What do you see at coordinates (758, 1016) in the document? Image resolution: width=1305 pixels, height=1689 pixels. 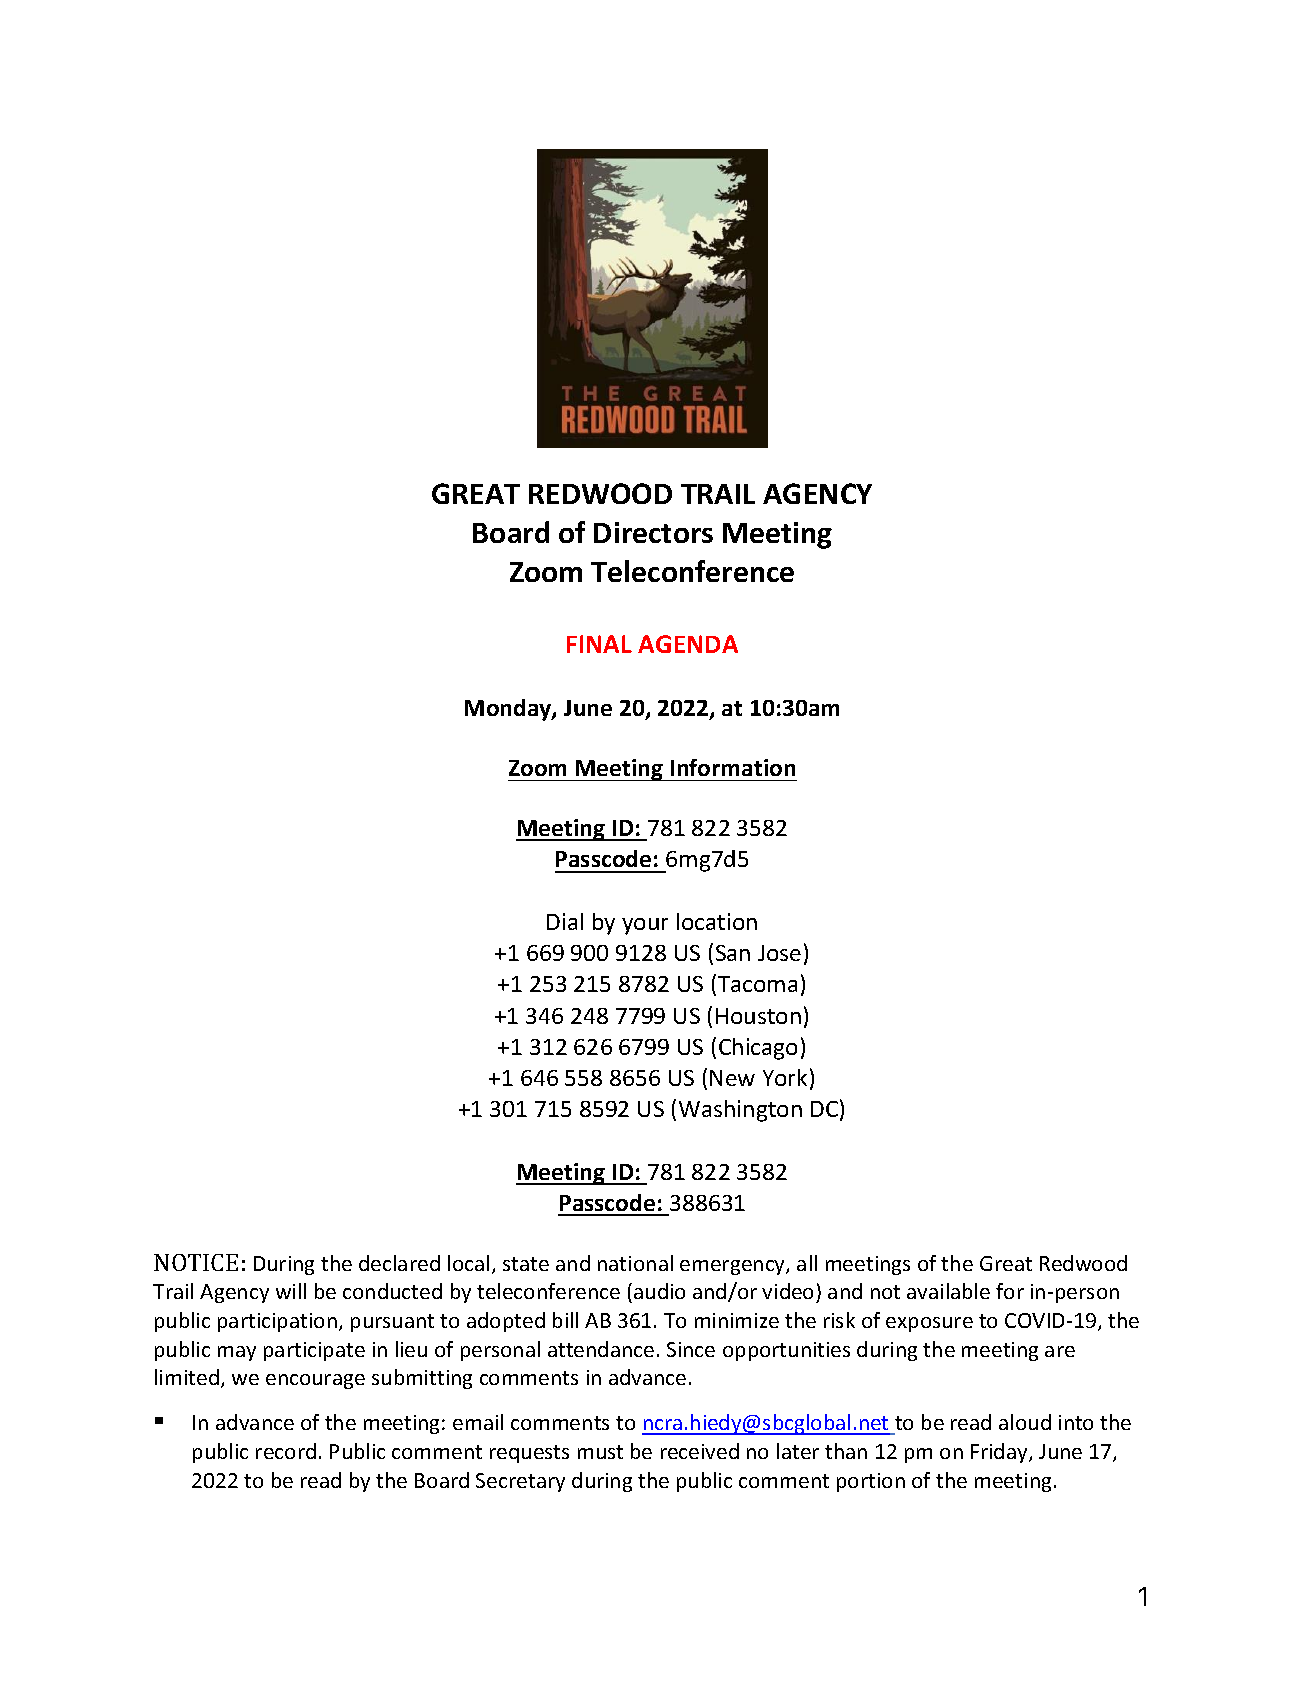 I see `Houston` at bounding box center [758, 1016].
